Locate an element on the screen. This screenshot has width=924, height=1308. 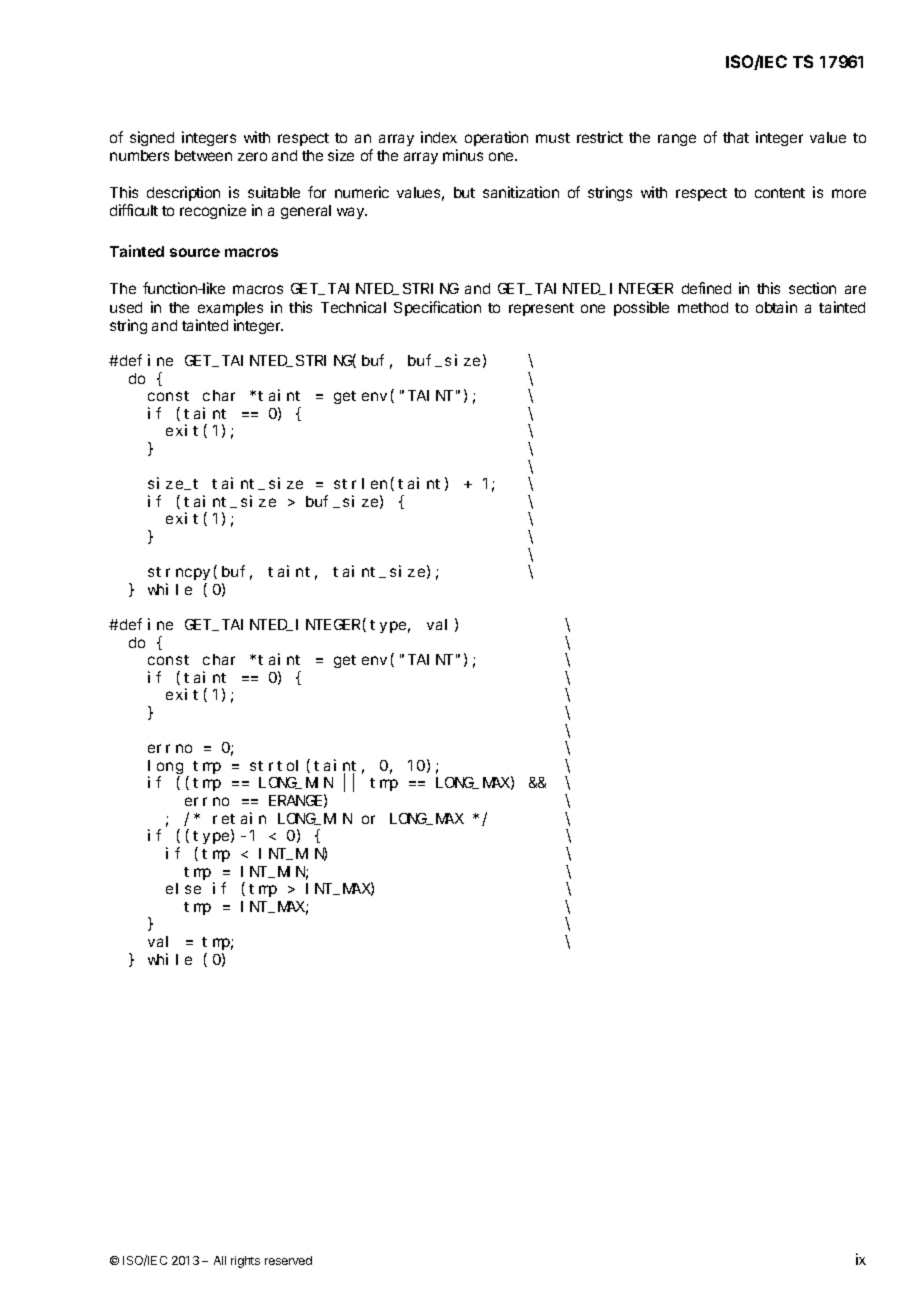
reserved is located at coordinates (288, 1260).
